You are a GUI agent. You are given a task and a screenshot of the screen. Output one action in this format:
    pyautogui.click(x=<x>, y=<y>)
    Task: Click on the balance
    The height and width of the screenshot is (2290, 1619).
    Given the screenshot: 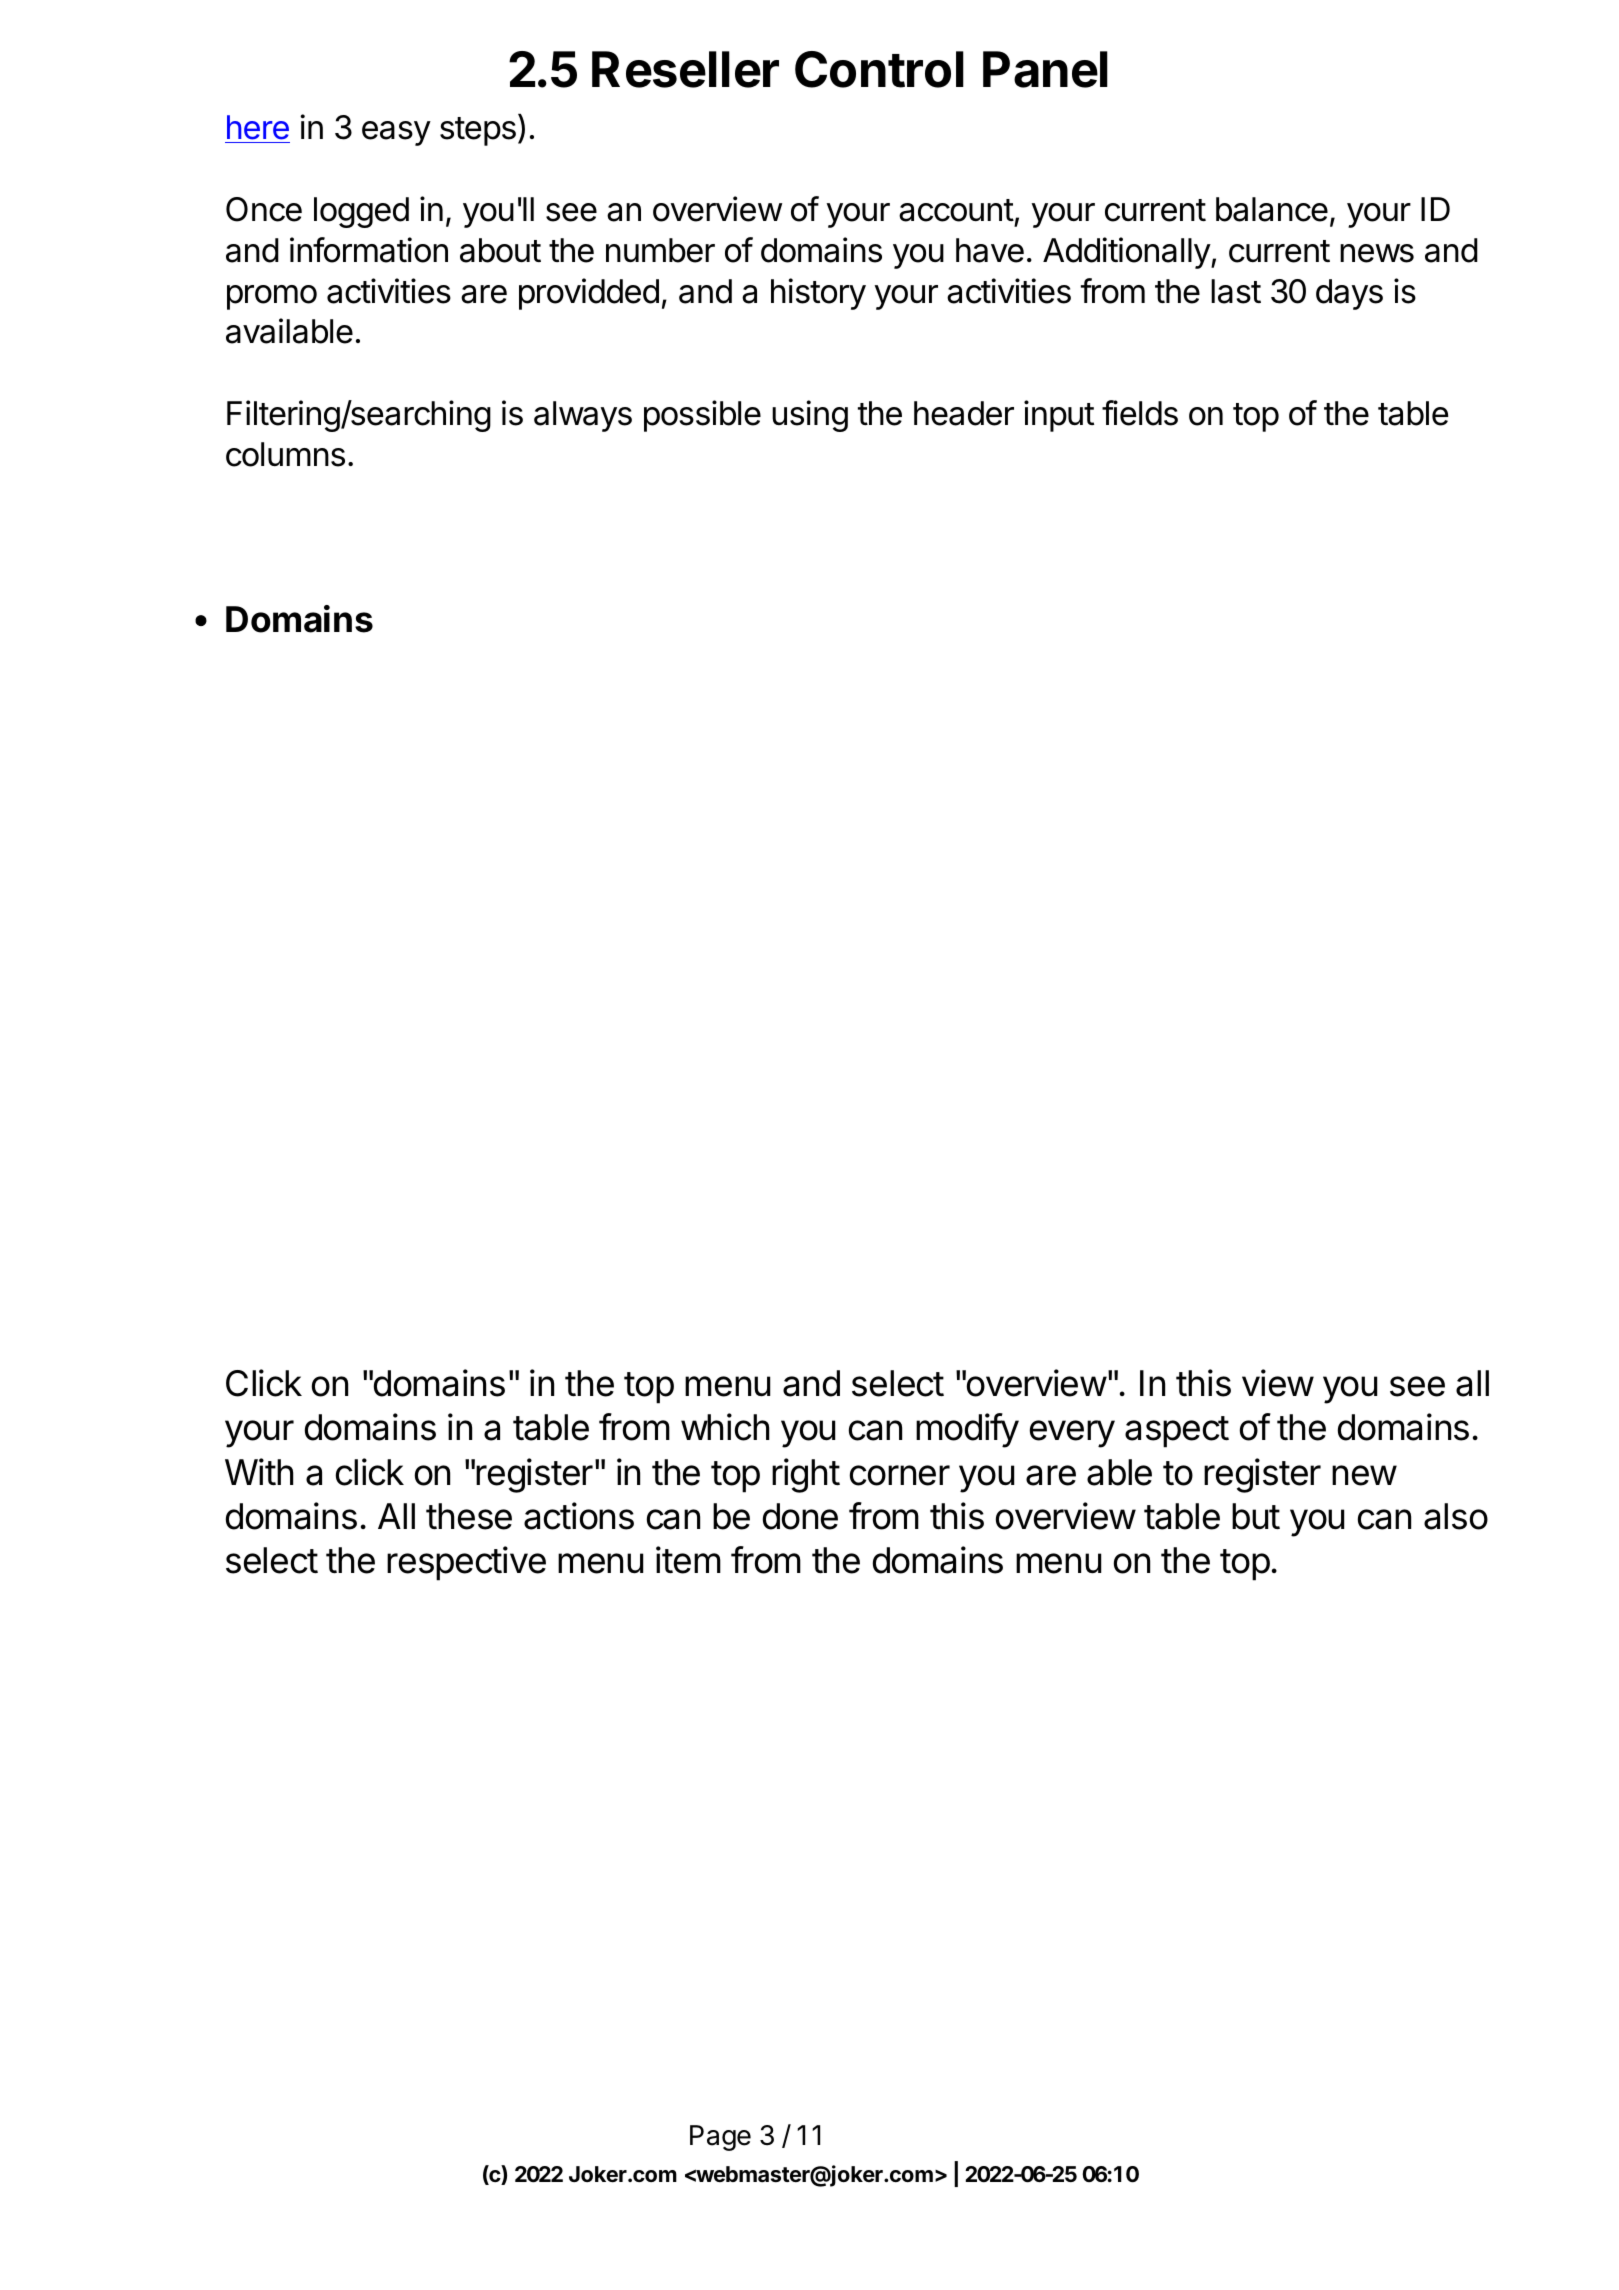 What is the action you would take?
    pyautogui.click(x=1272, y=209)
